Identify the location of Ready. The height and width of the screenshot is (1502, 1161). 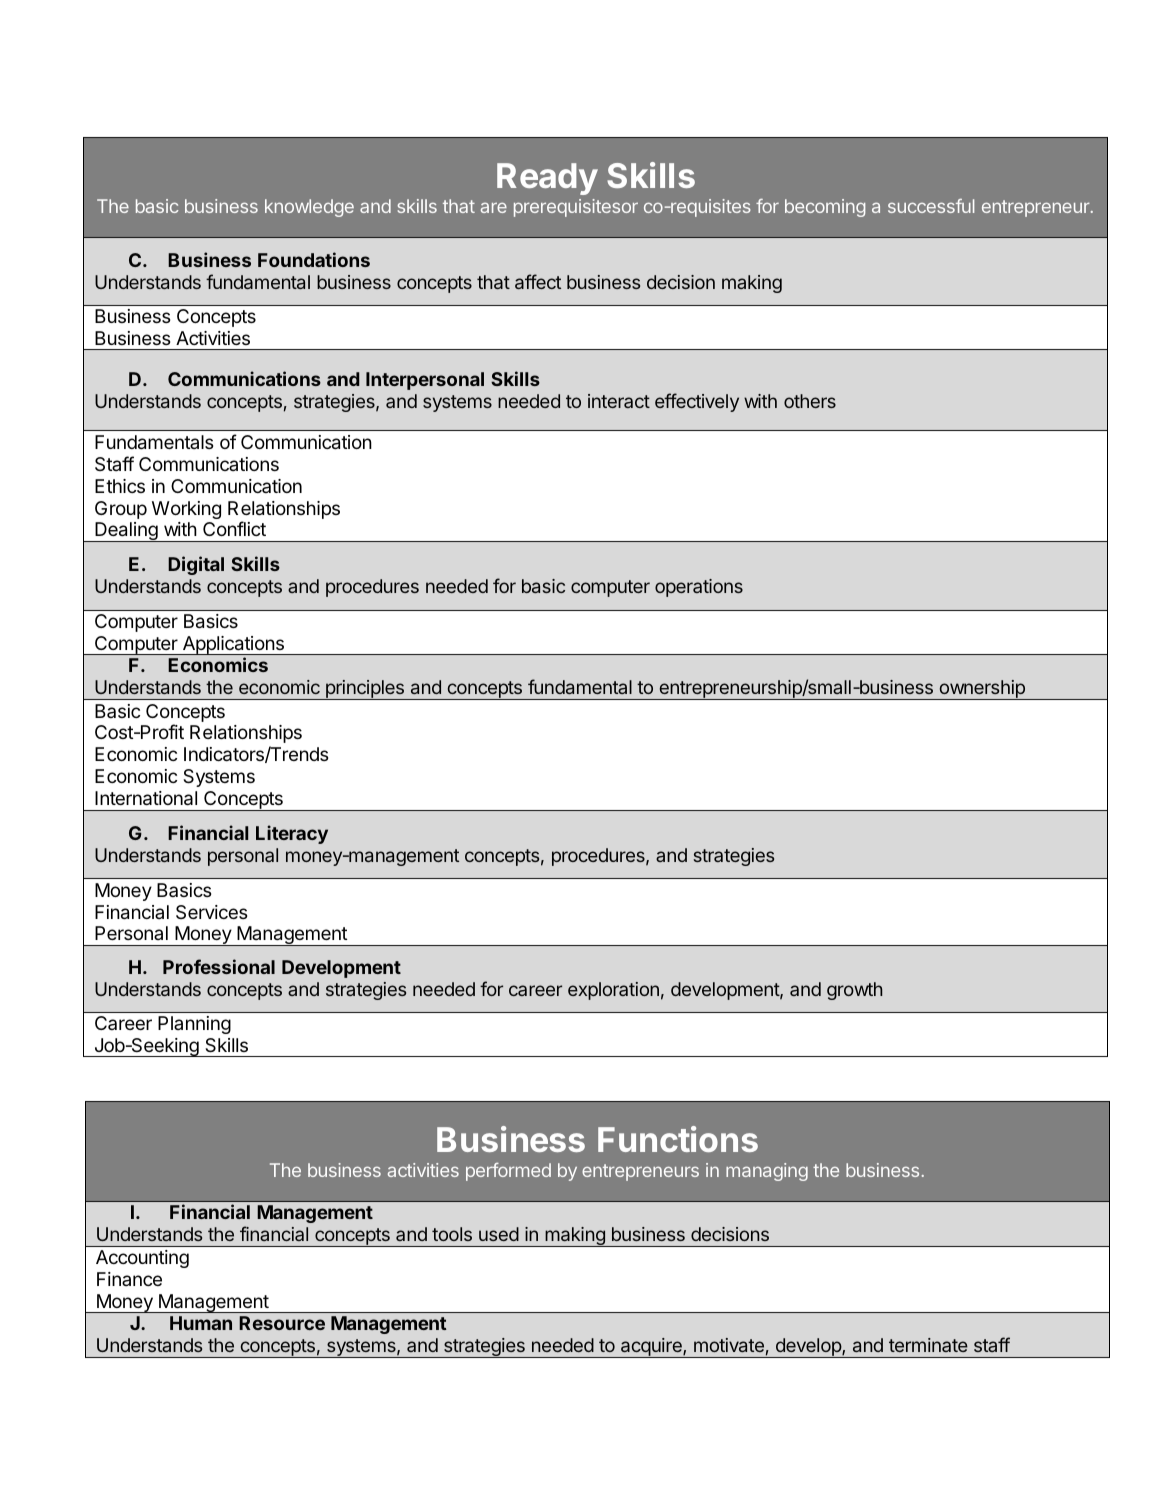
(547, 179).
